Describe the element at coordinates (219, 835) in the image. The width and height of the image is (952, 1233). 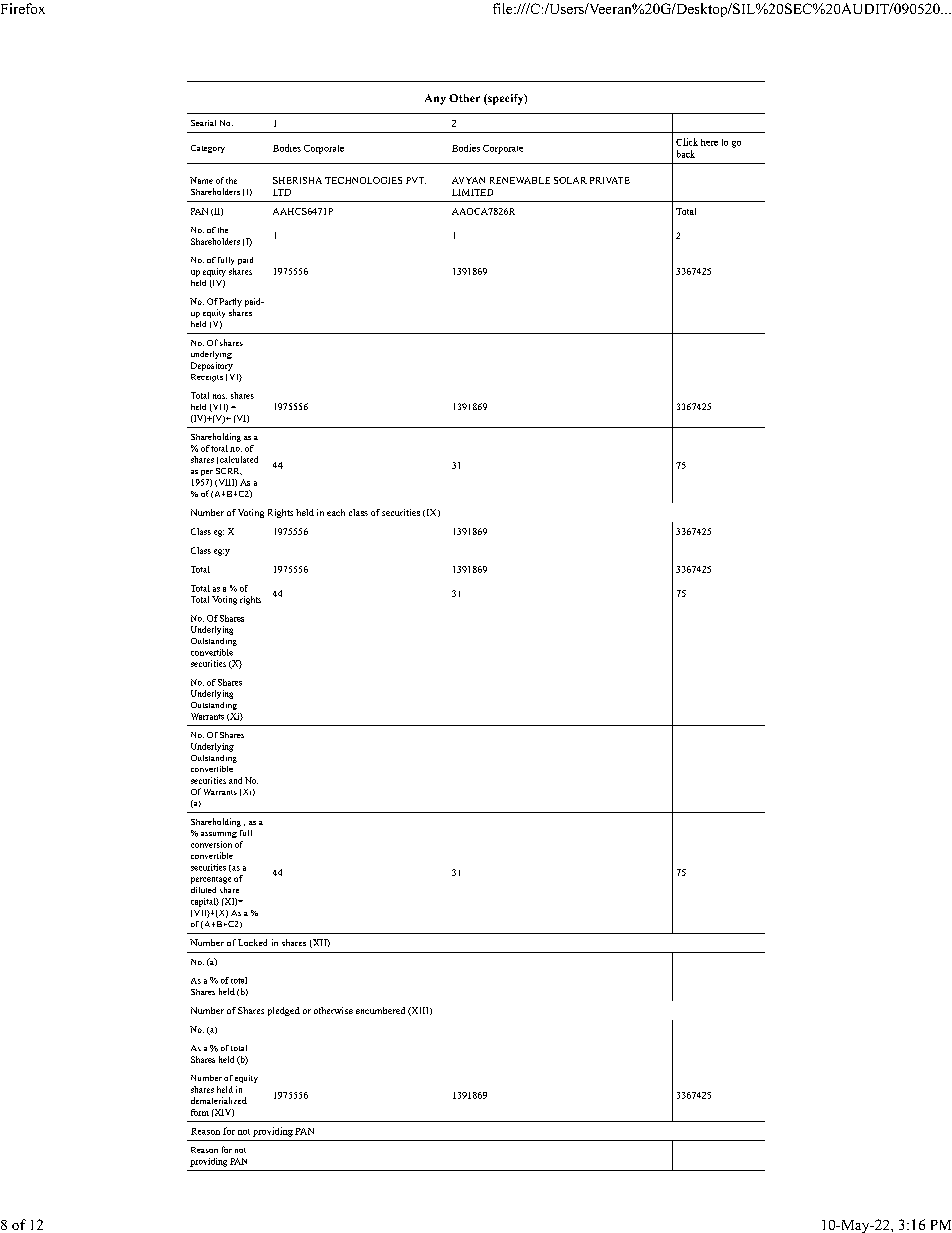
I see `assuming` at that location.
